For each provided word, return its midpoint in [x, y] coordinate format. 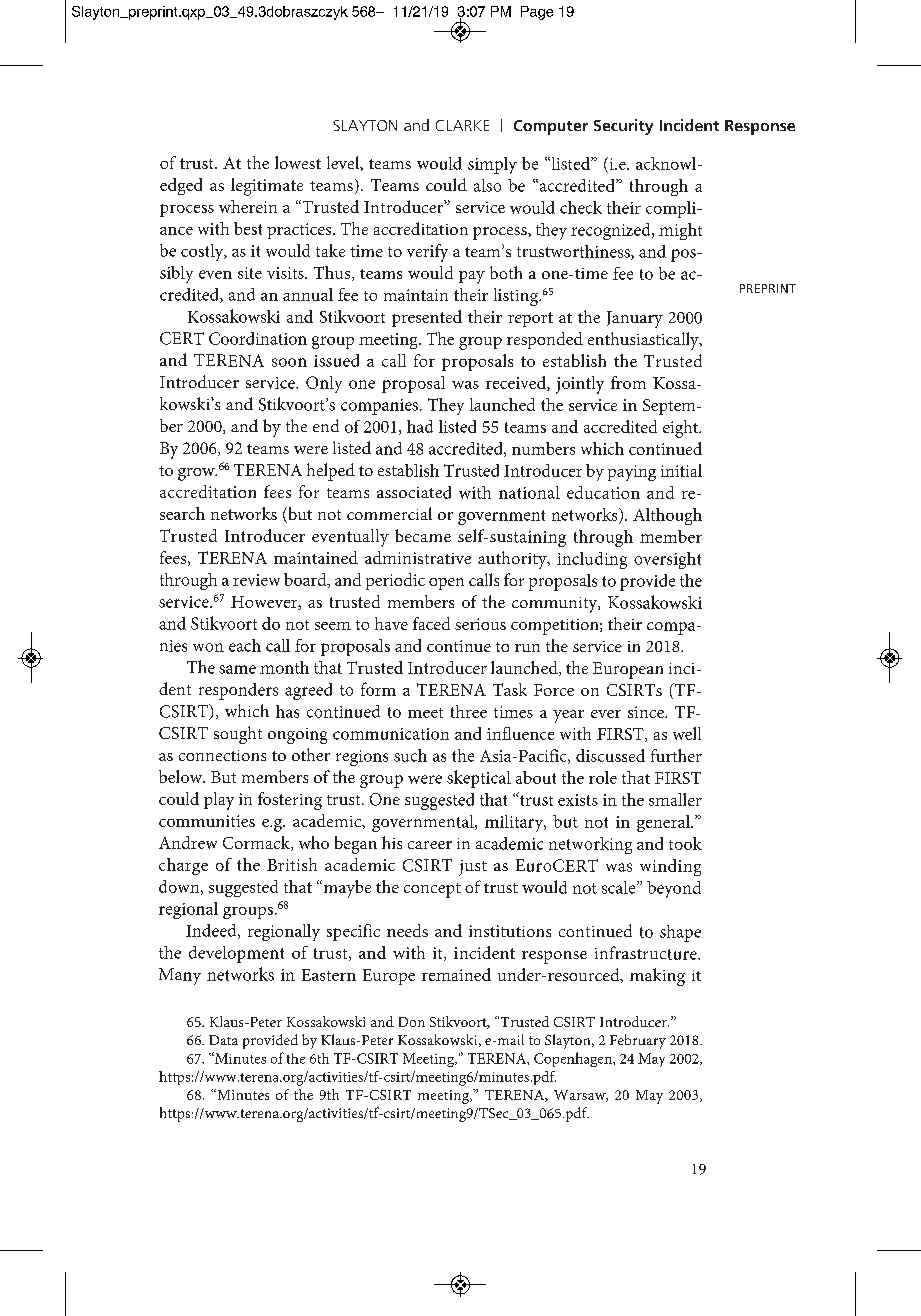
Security [623, 127]
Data [223, 1040]
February [638, 1041]
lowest [298, 162]
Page [537, 13]
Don [412, 1022]
